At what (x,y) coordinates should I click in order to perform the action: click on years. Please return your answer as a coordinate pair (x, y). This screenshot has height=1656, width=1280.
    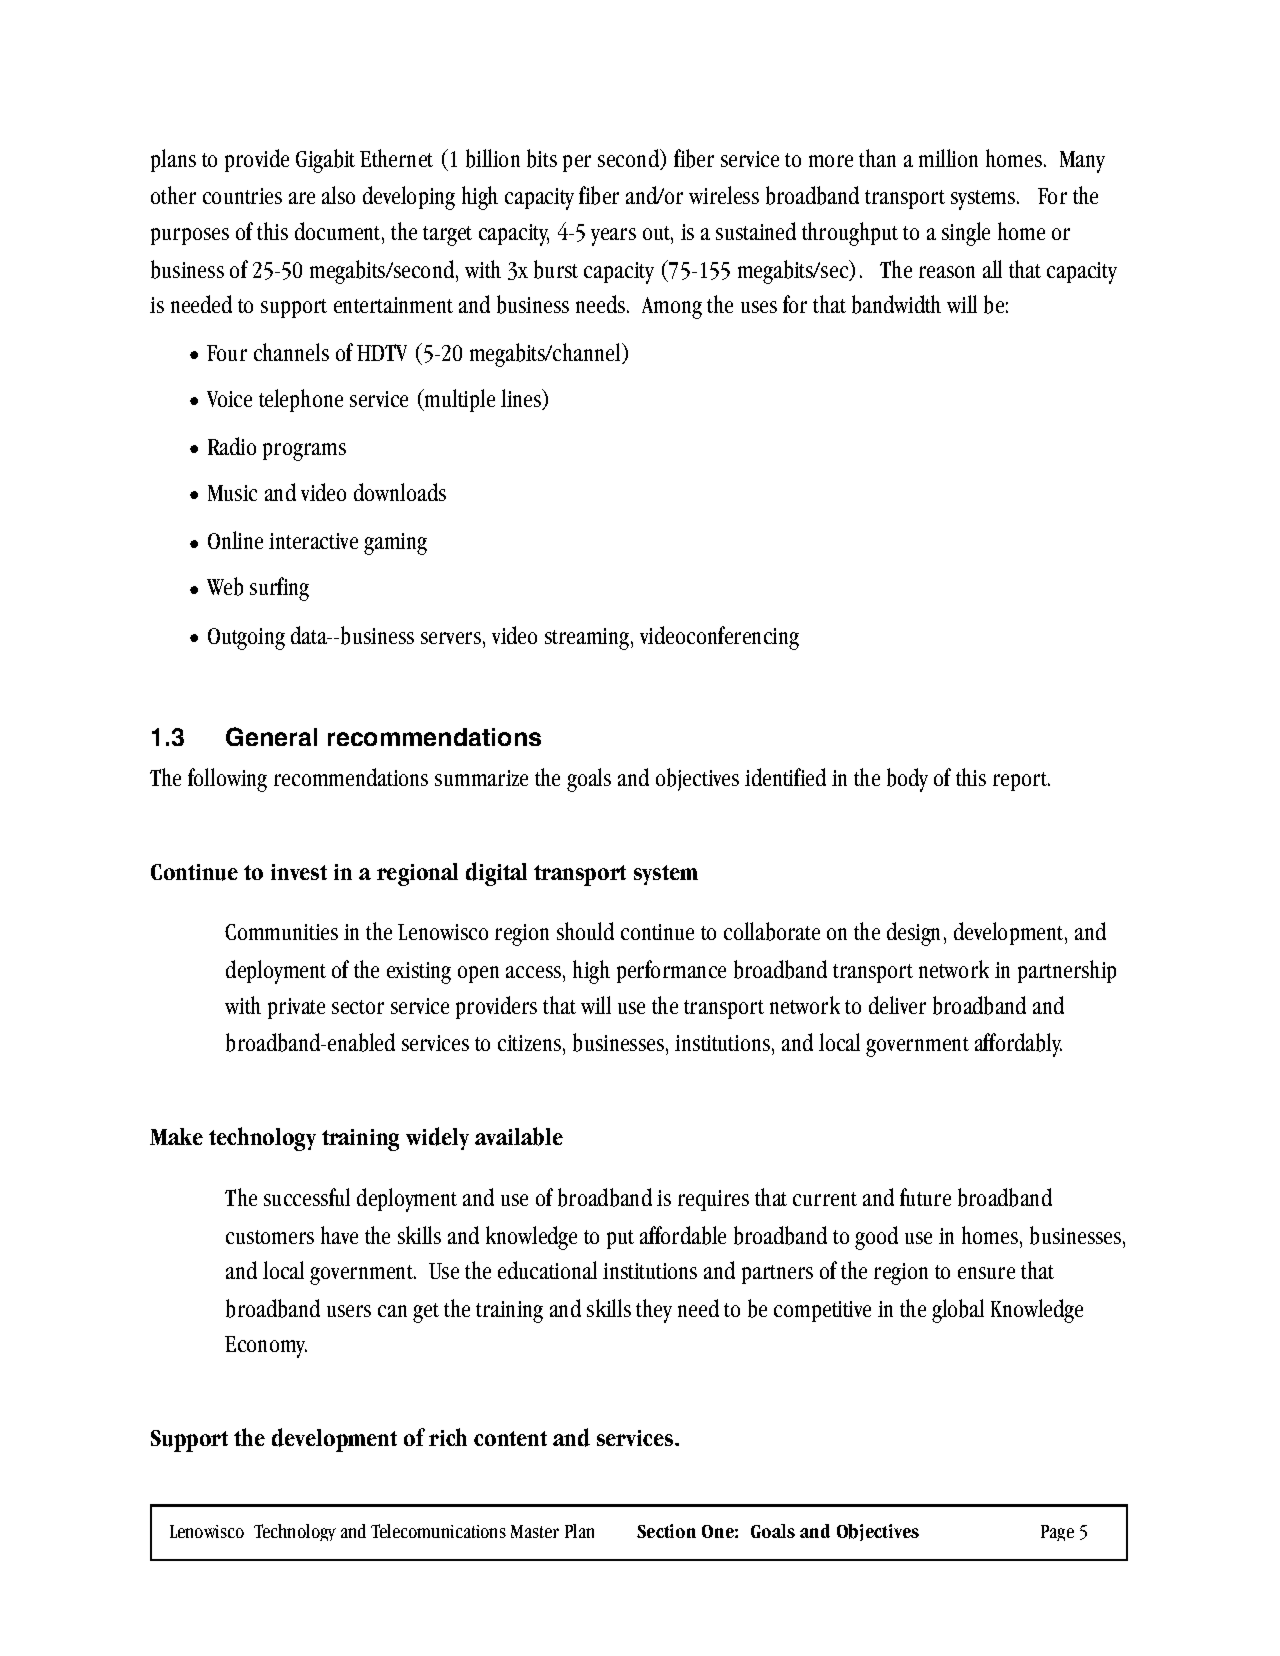
    Looking at the image, I should click on (613, 237).
